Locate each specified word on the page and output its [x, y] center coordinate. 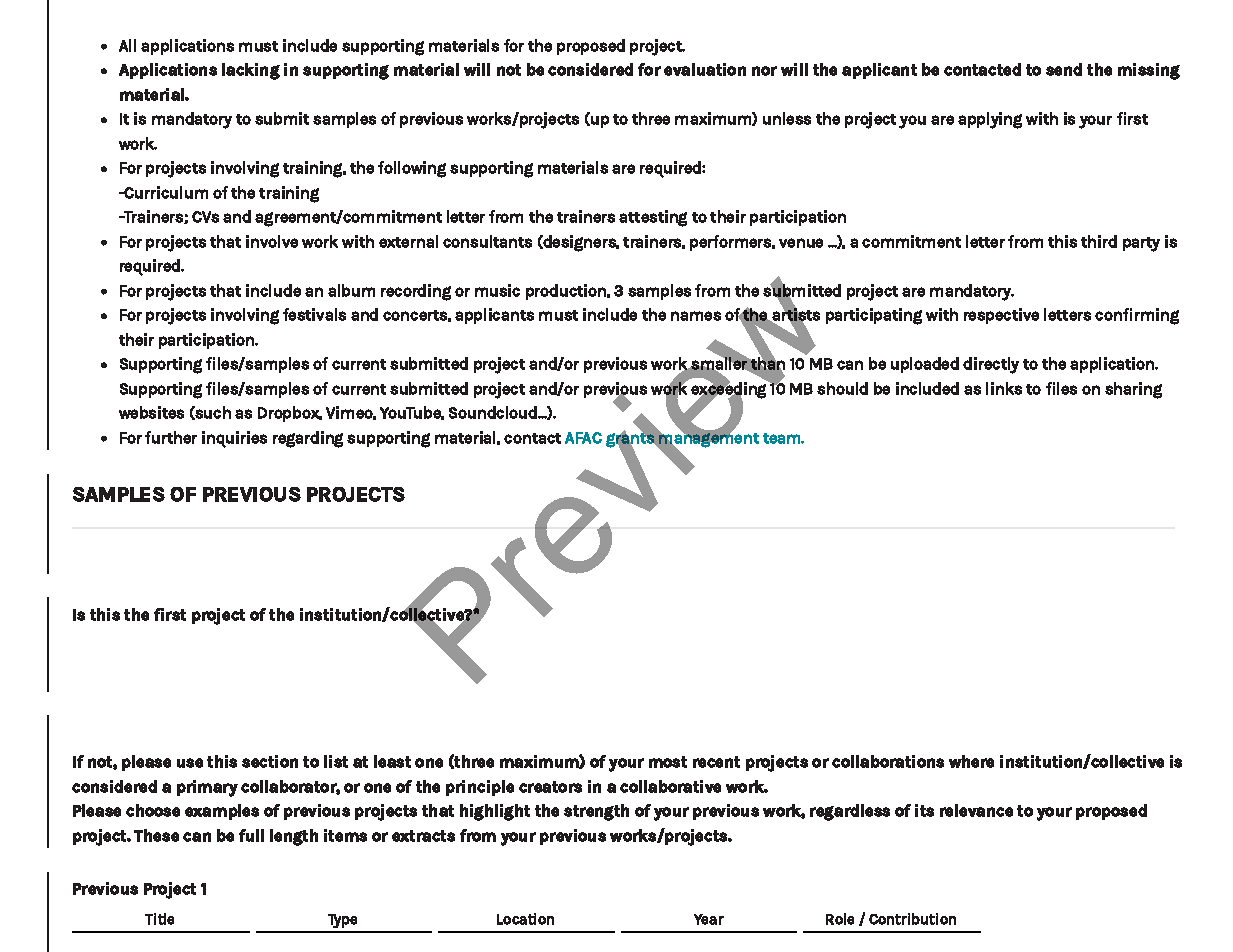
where [971, 761]
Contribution [912, 919]
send [1064, 69]
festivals [314, 314]
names [696, 316]
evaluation [705, 69]
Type [342, 921]
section [270, 761]
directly [991, 365]
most [668, 762]
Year [709, 919]
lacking [251, 71]
